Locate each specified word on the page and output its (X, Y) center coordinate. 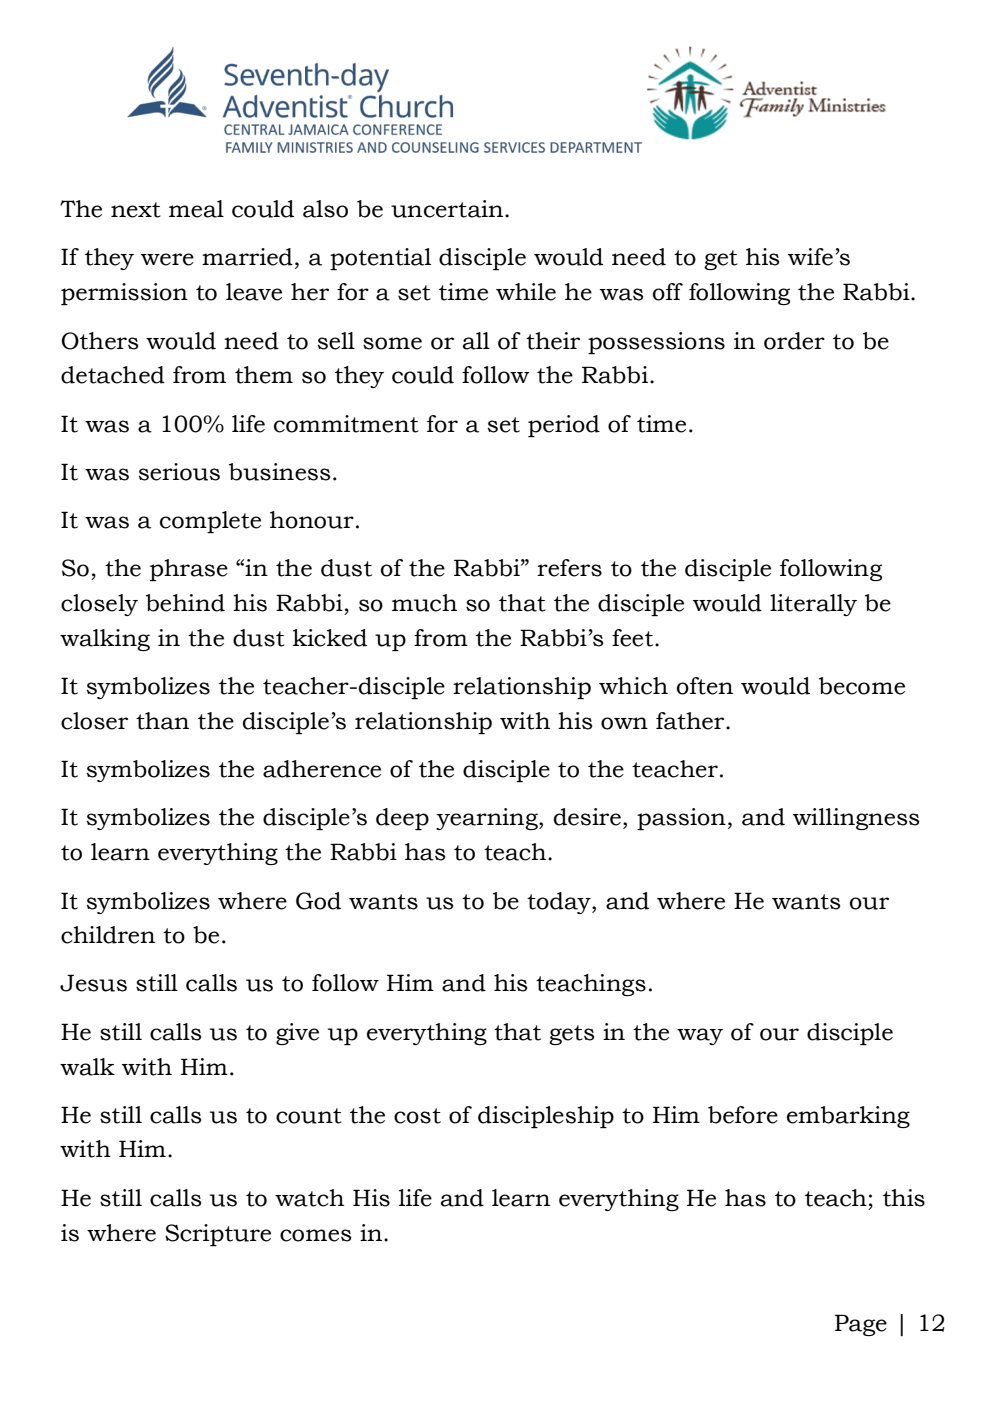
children (108, 935)
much (424, 603)
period (564, 426)
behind (185, 603)
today (560, 903)
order (794, 341)
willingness (856, 819)
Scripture (218, 1235)
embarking (848, 1117)
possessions (656, 343)
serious (179, 472)
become (862, 686)
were (167, 259)
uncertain (448, 209)
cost (417, 1116)
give (297, 1034)
